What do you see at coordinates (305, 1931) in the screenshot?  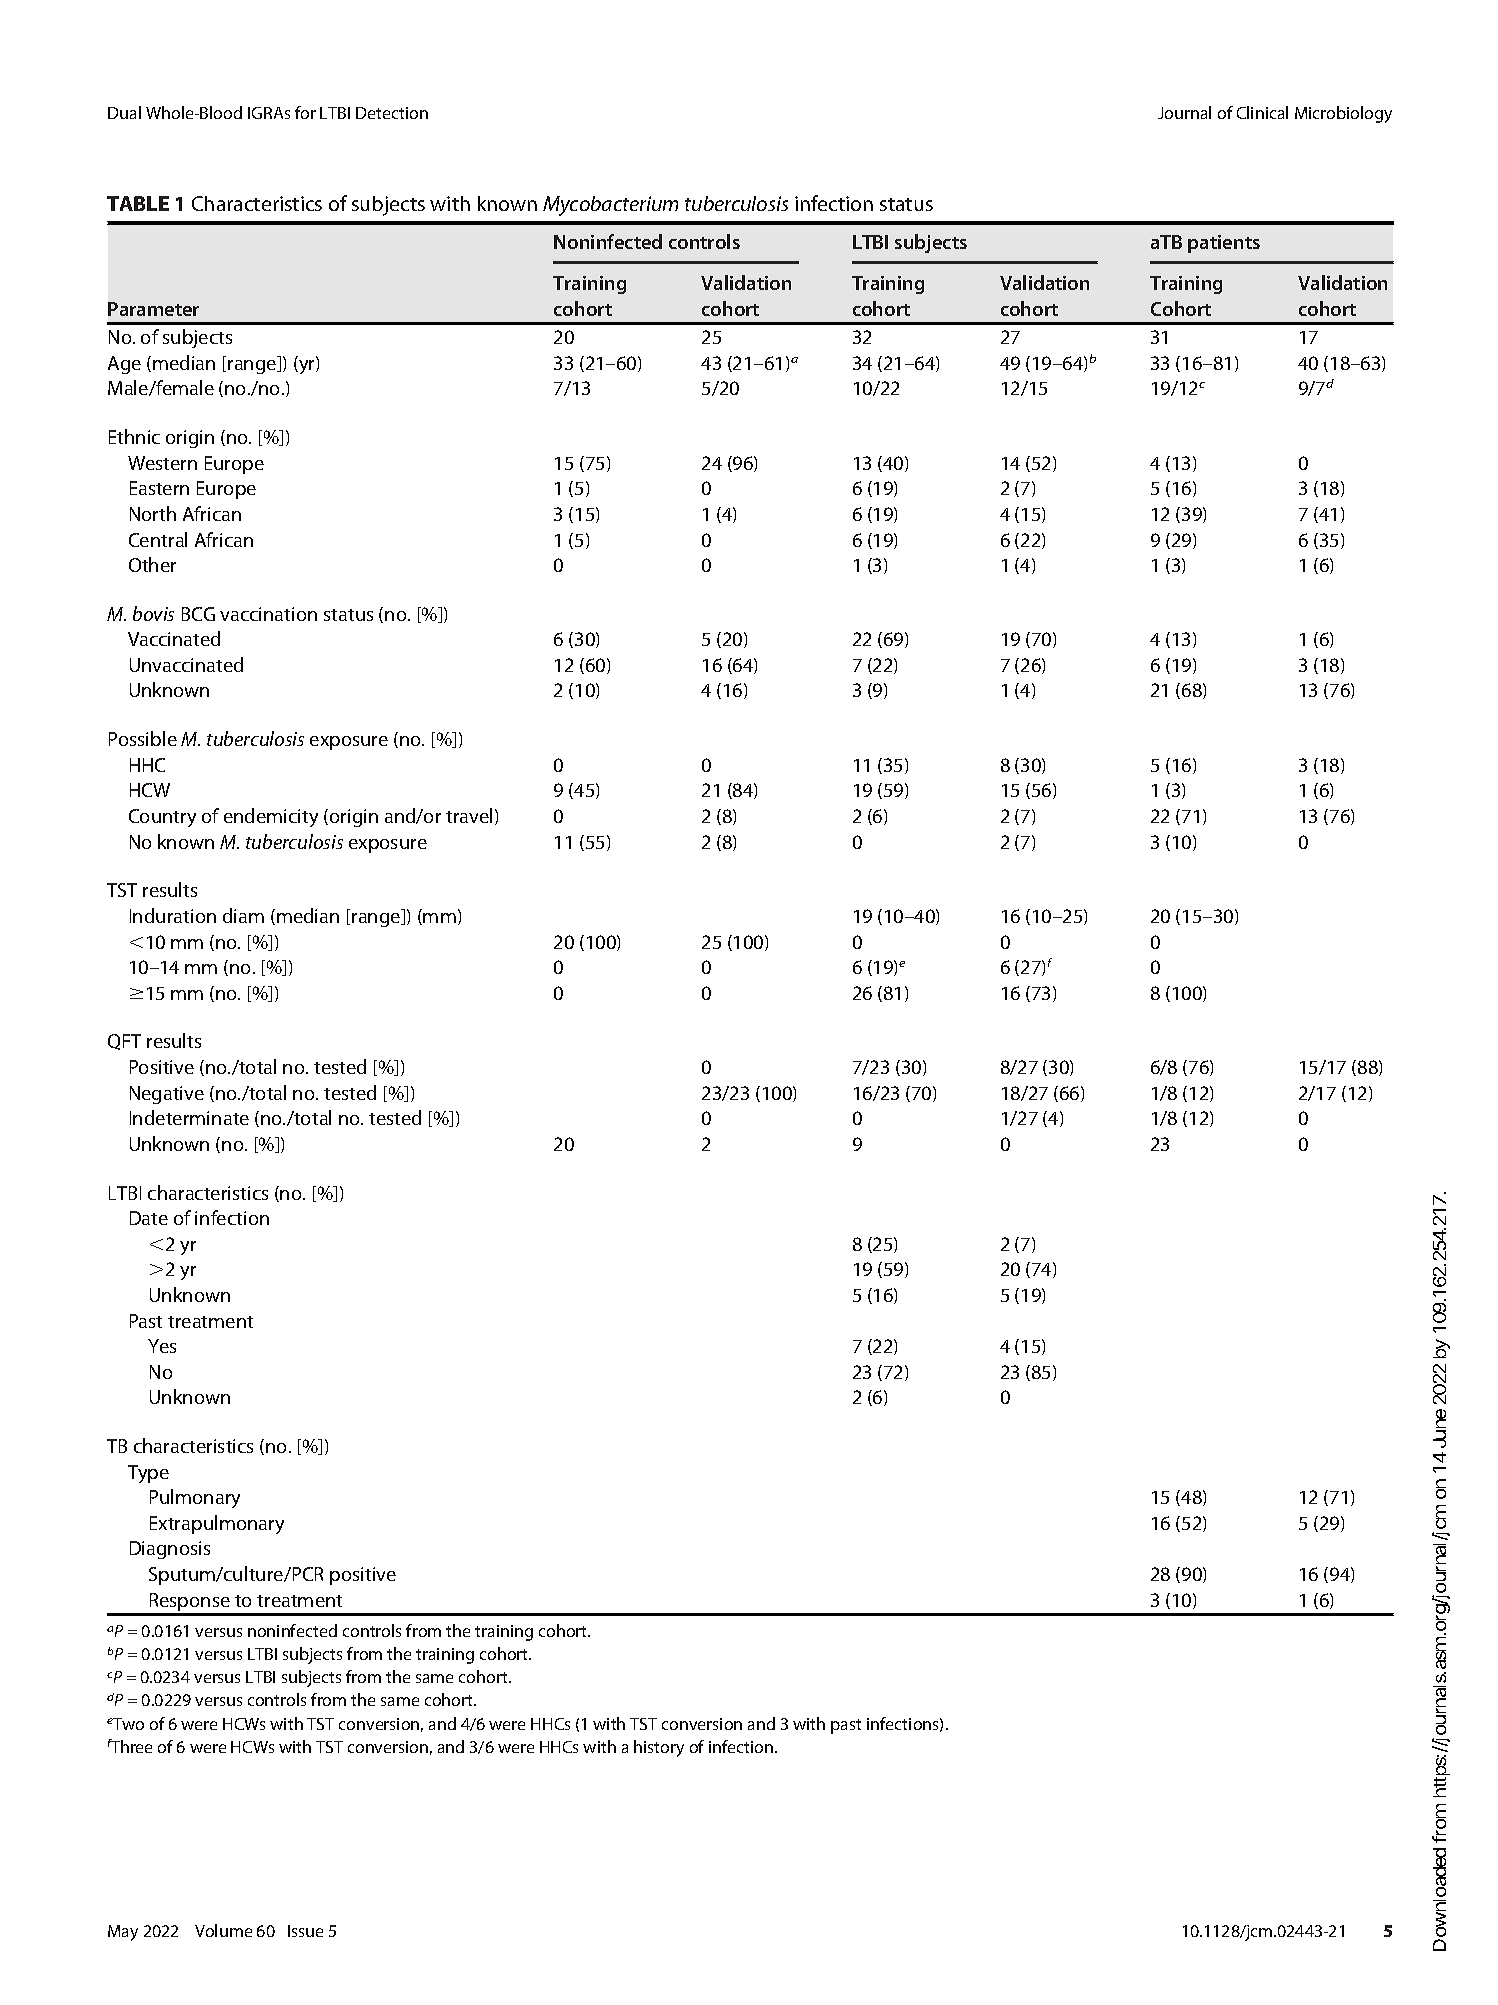 I see `Issue` at bounding box center [305, 1931].
